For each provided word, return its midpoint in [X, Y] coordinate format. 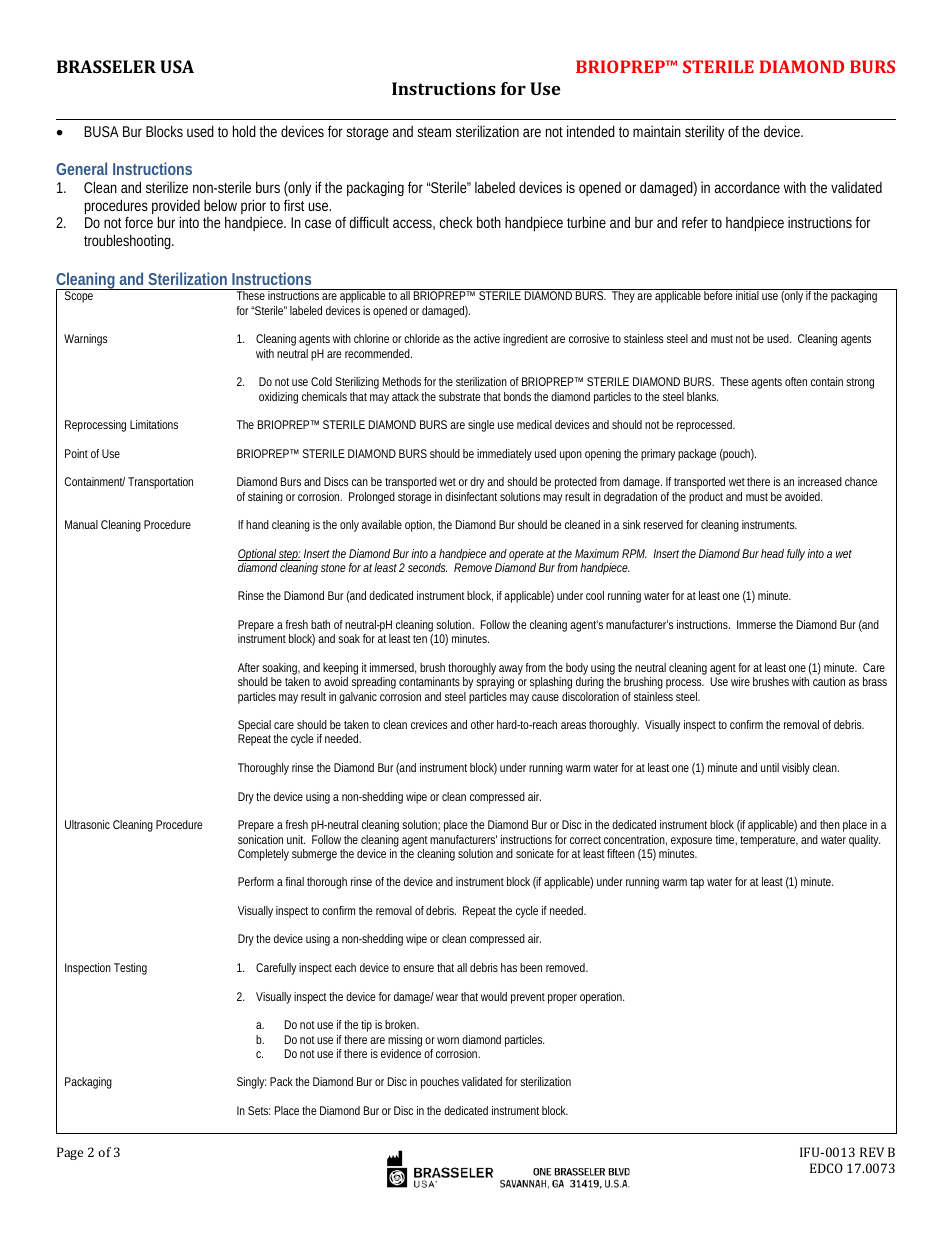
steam [434, 132]
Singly [251, 1083]
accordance [747, 187]
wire [740, 681]
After [248, 667]
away [511, 671]
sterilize [167, 187]
